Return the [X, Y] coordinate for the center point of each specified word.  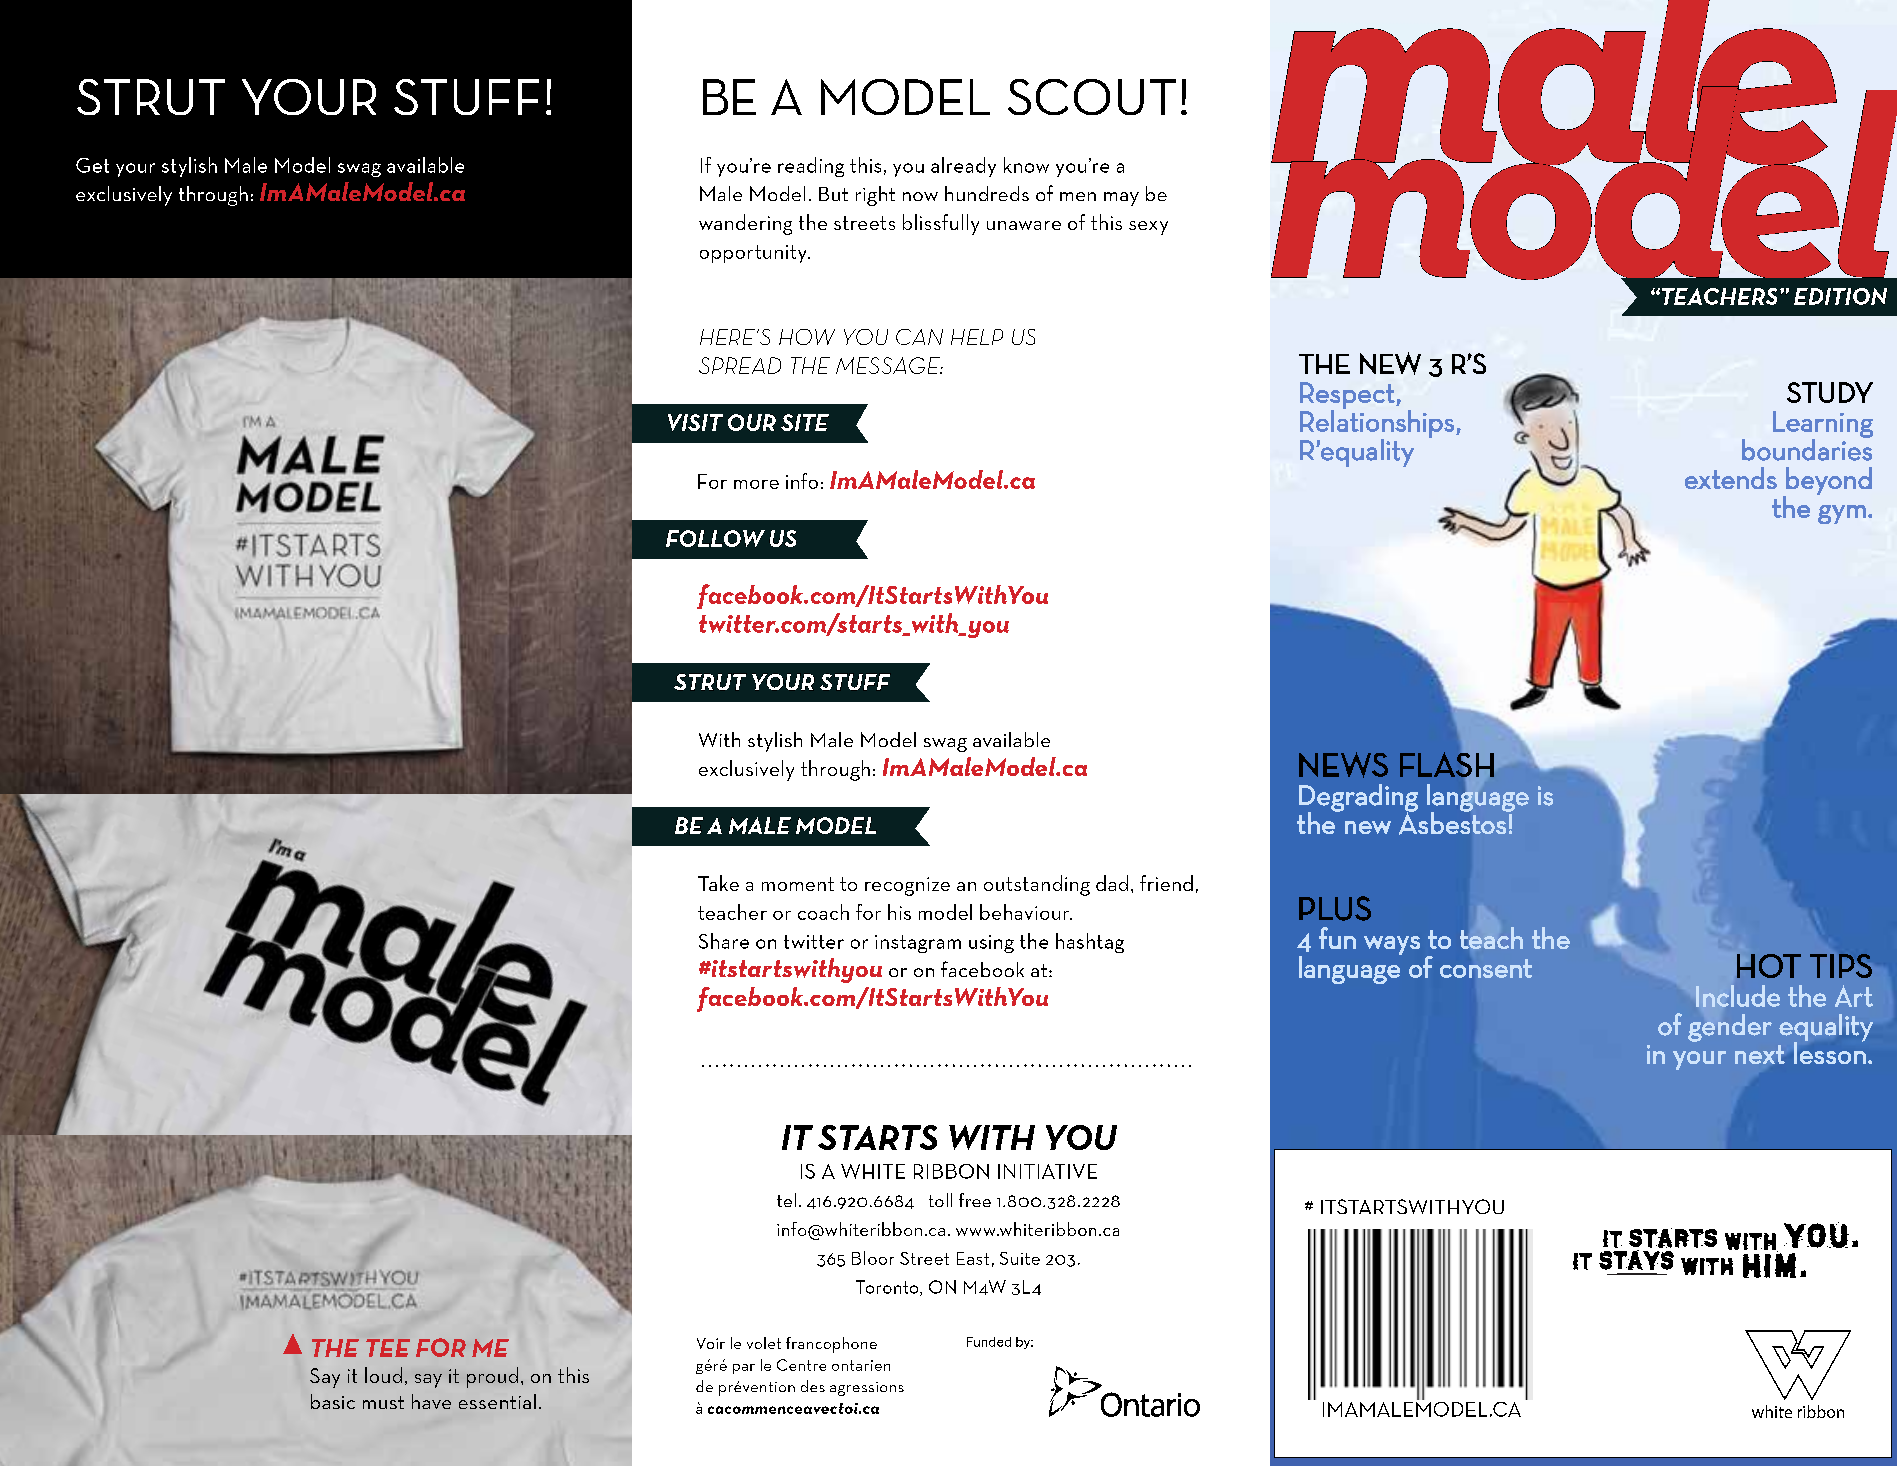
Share [724, 941]
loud [383, 1375]
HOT [1769, 966]
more [756, 484]
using [991, 944]
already [963, 167]
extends [1731, 478]
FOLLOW [715, 538]
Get [92, 165]
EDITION [1840, 296]
